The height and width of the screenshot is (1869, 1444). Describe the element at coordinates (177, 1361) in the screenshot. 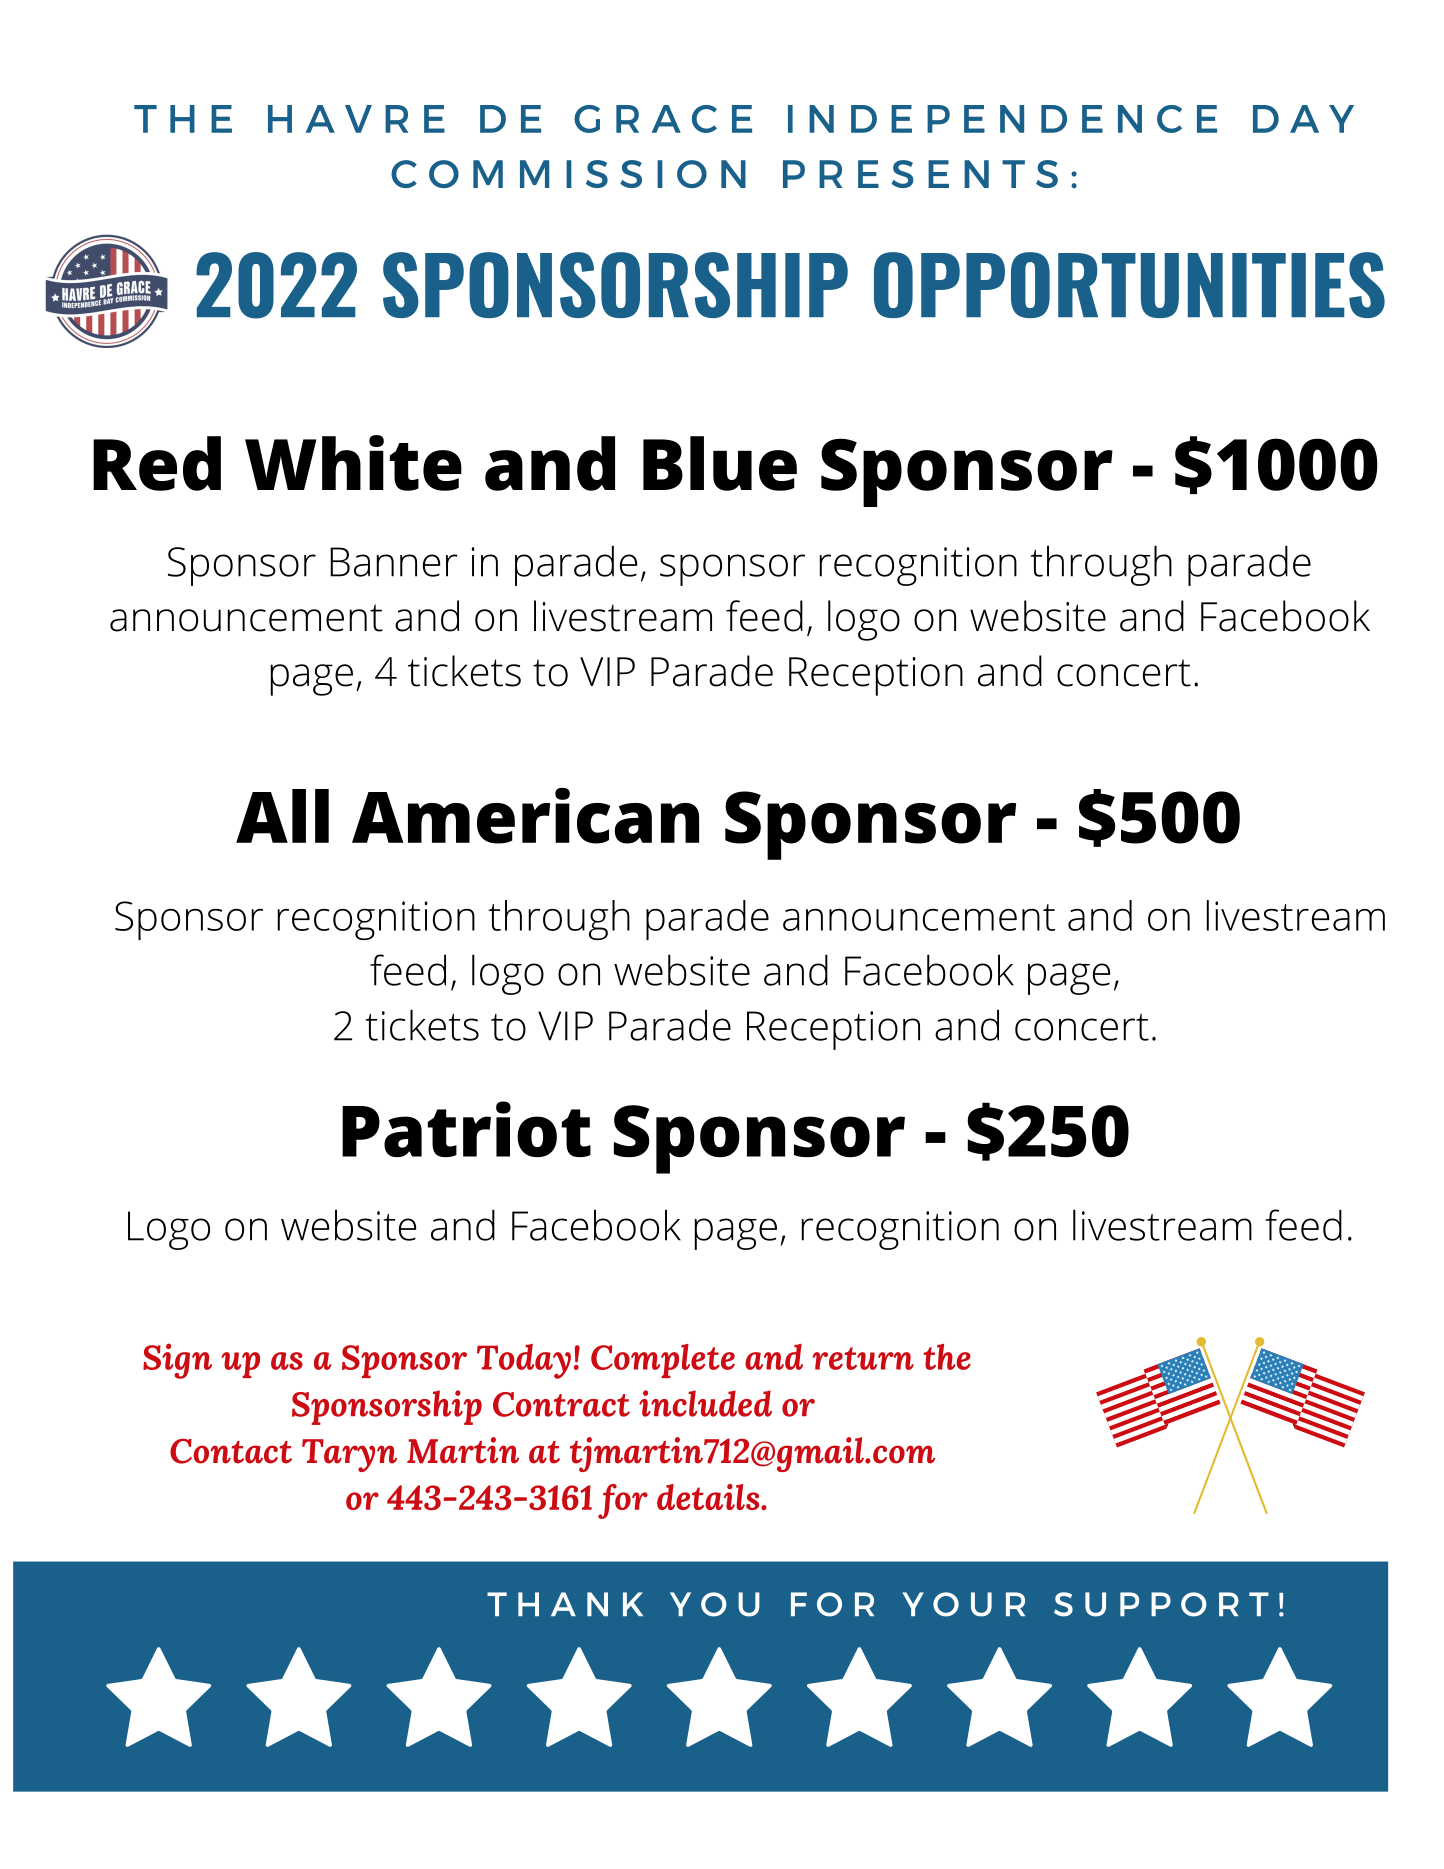

I see `Sign` at that location.
